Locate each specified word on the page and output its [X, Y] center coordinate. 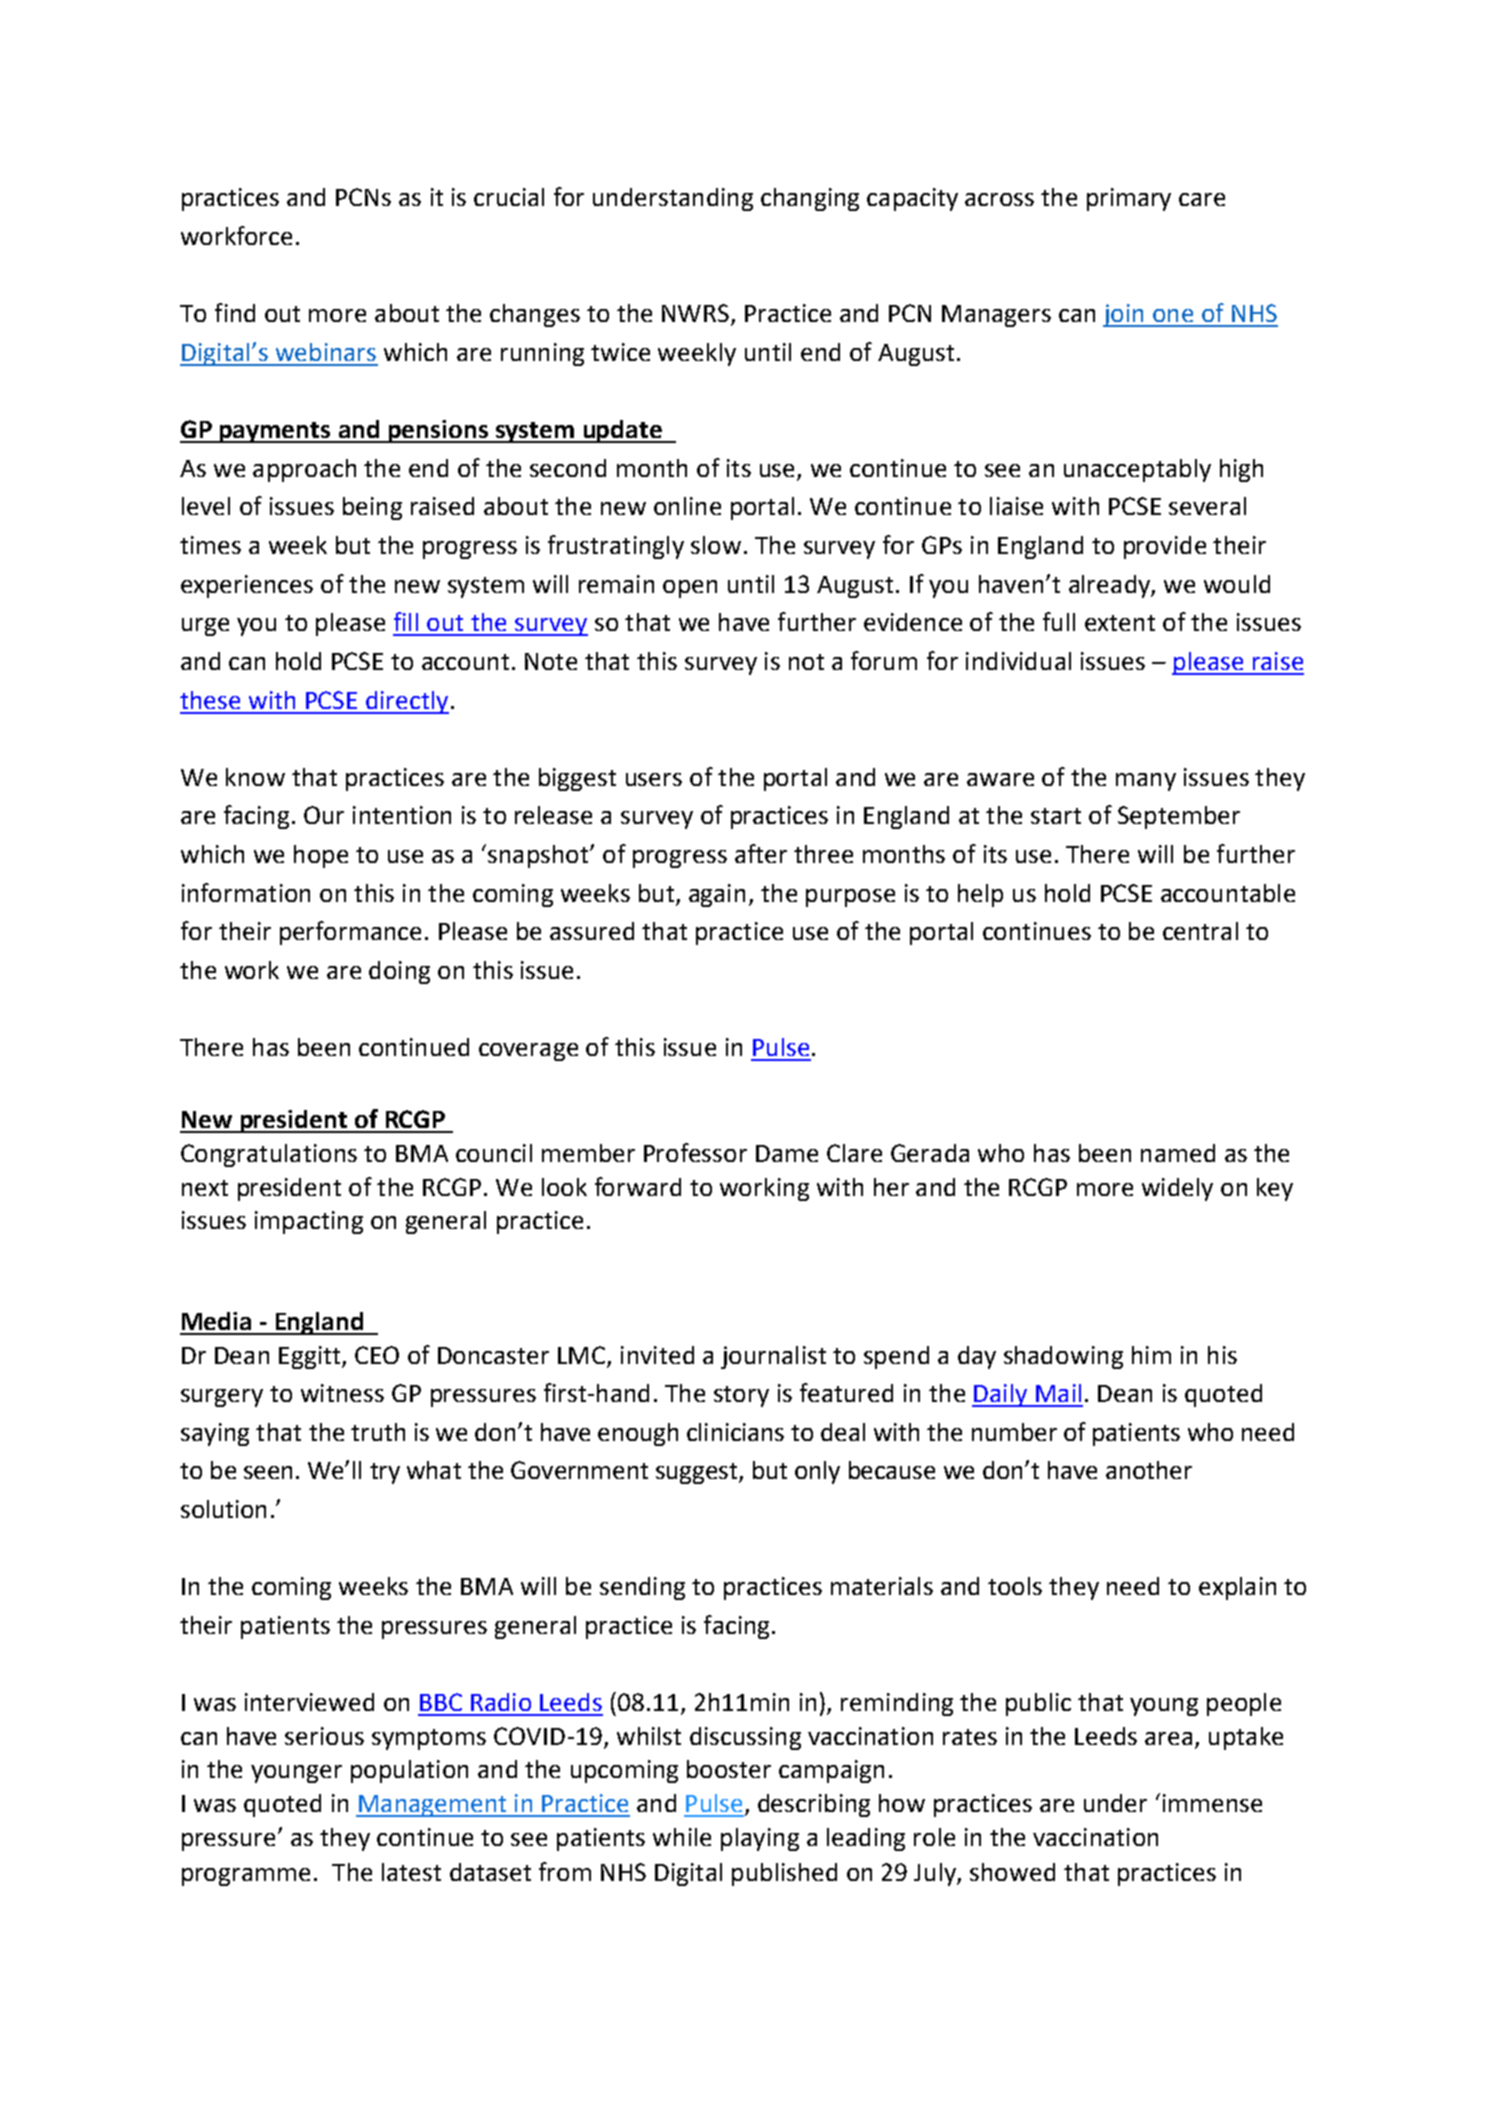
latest [411, 1872]
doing [399, 972]
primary [1129, 199]
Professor [695, 1152]
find [235, 312]
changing [810, 199]
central [1200, 931]
